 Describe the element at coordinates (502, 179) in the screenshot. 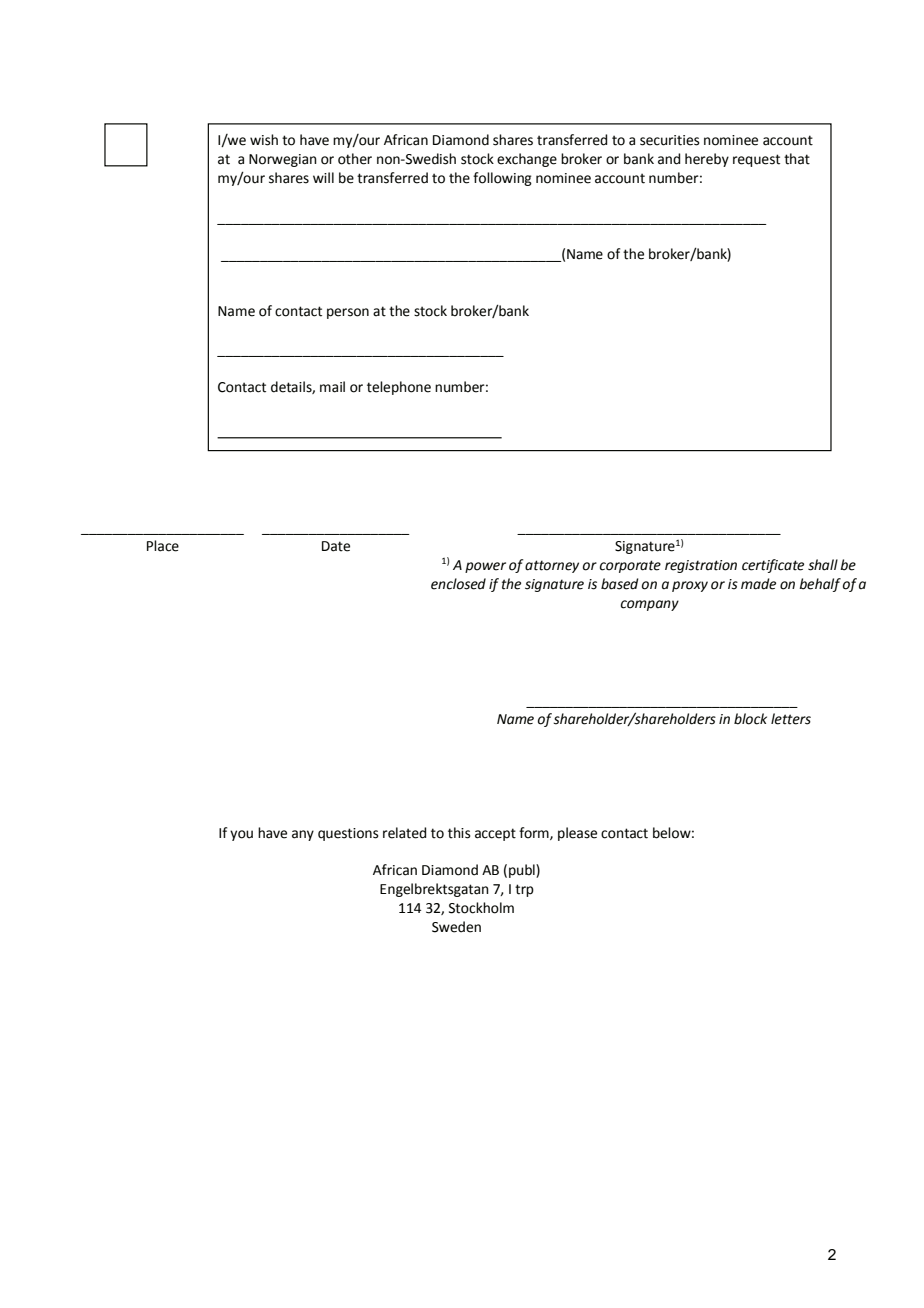

I see `following` at that location.
